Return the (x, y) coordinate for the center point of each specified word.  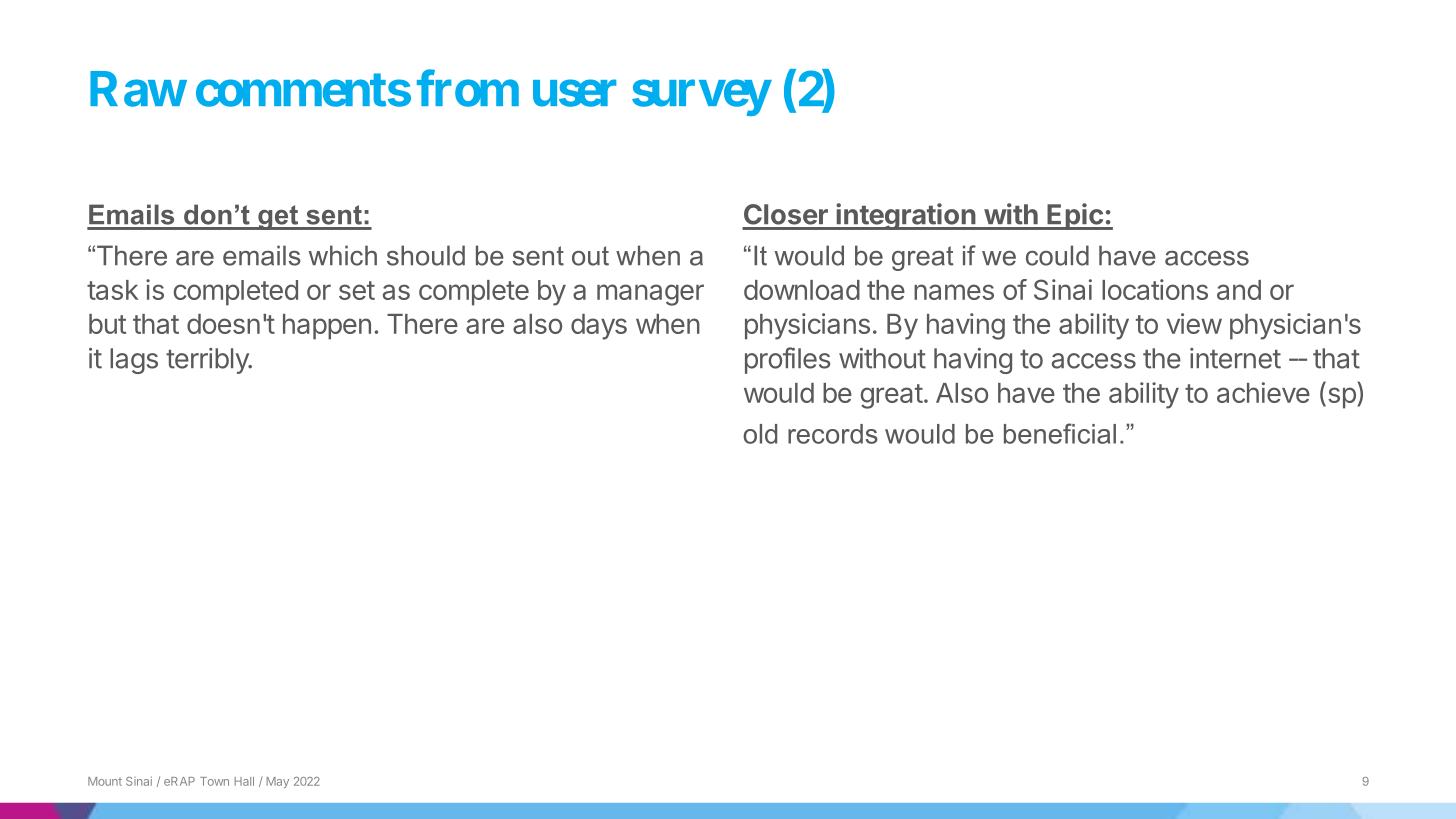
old (760, 434)
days (599, 327)
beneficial (1060, 433)
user (574, 94)
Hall (244, 781)
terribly (208, 361)
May (278, 782)
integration (906, 216)
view (1194, 323)
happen (327, 327)
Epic (1075, 216)
